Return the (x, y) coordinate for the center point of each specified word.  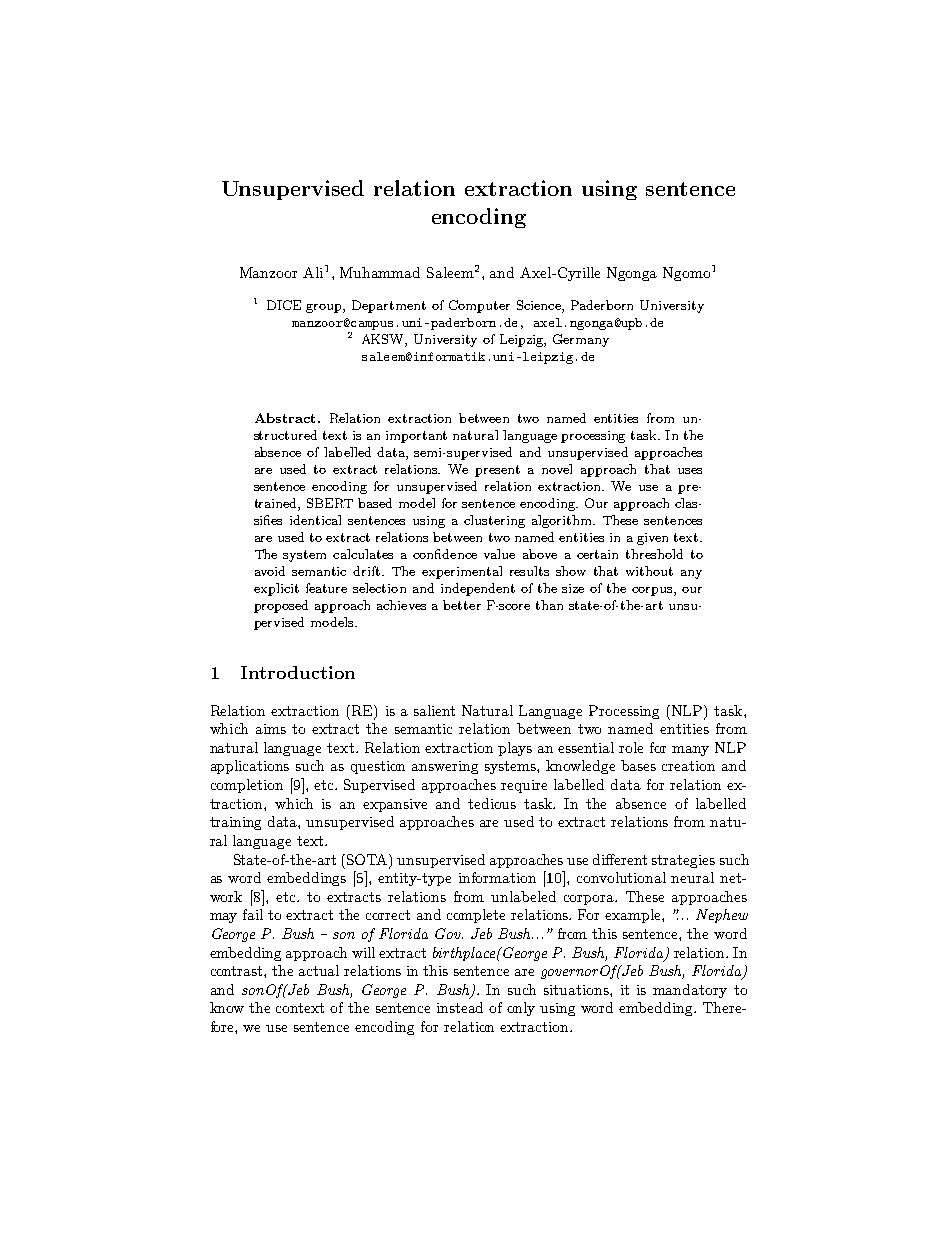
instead (460, 1007)
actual (319, 970)
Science (540, 306)
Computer (479, 306)
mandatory (690, 991)
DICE (284, 305)
